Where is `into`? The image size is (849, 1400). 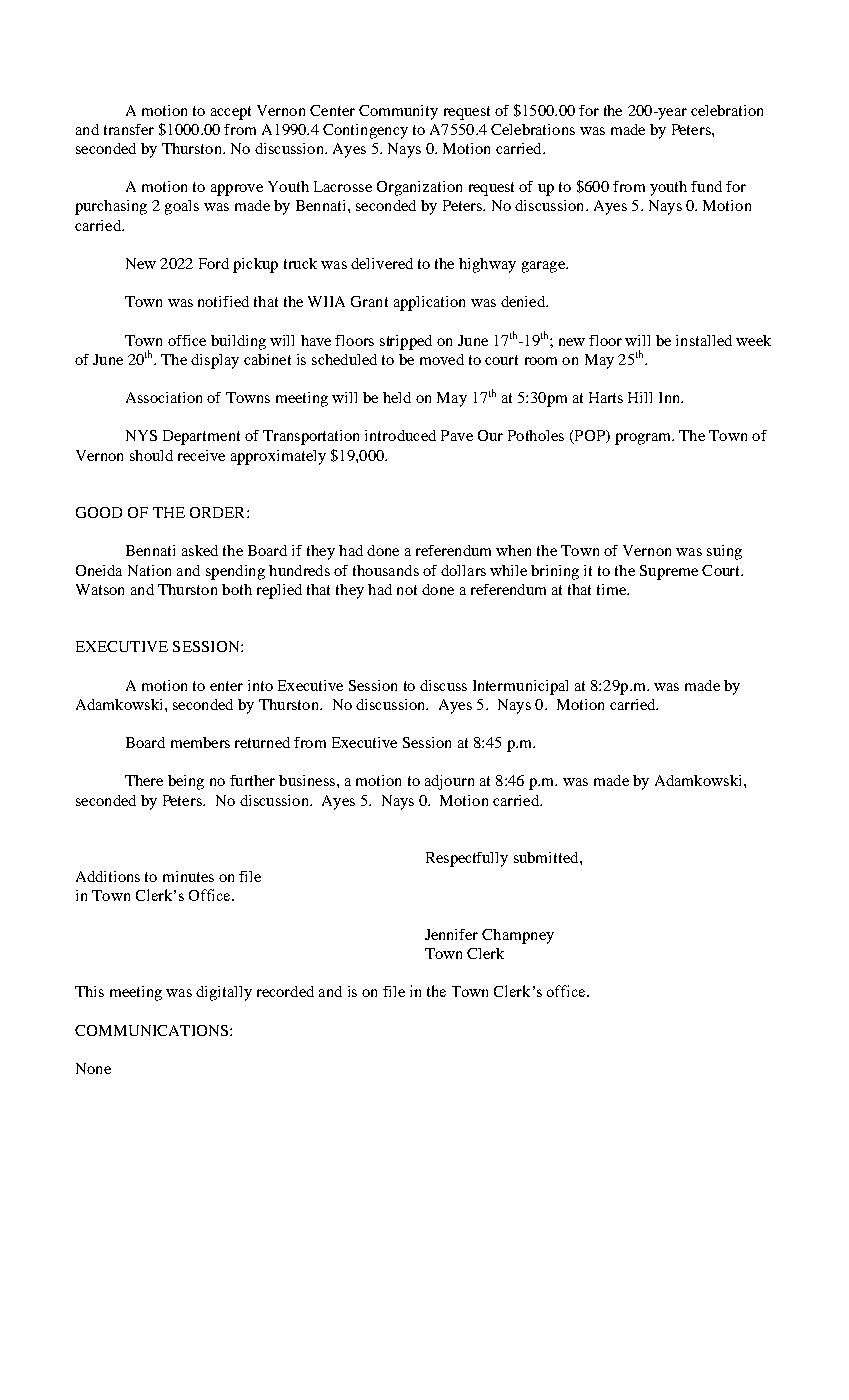
into is located at coordinates (260, 685).
